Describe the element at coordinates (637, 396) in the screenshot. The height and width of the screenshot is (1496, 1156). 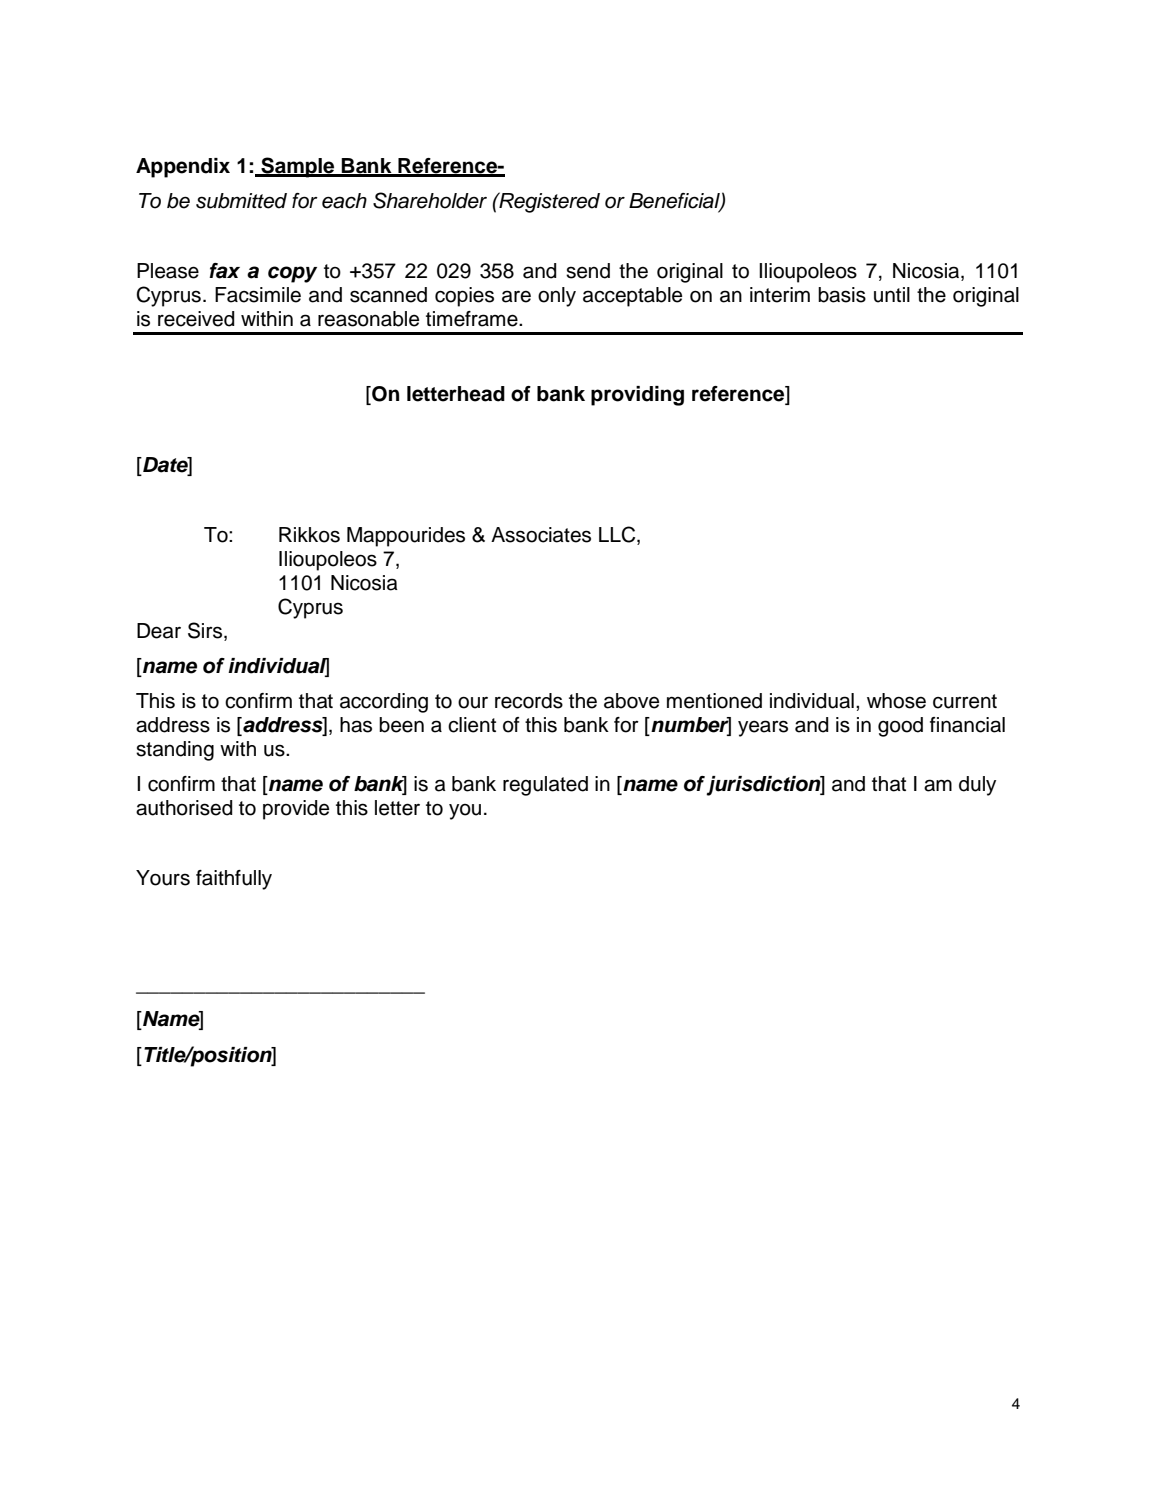
I see `providing` at that location.
